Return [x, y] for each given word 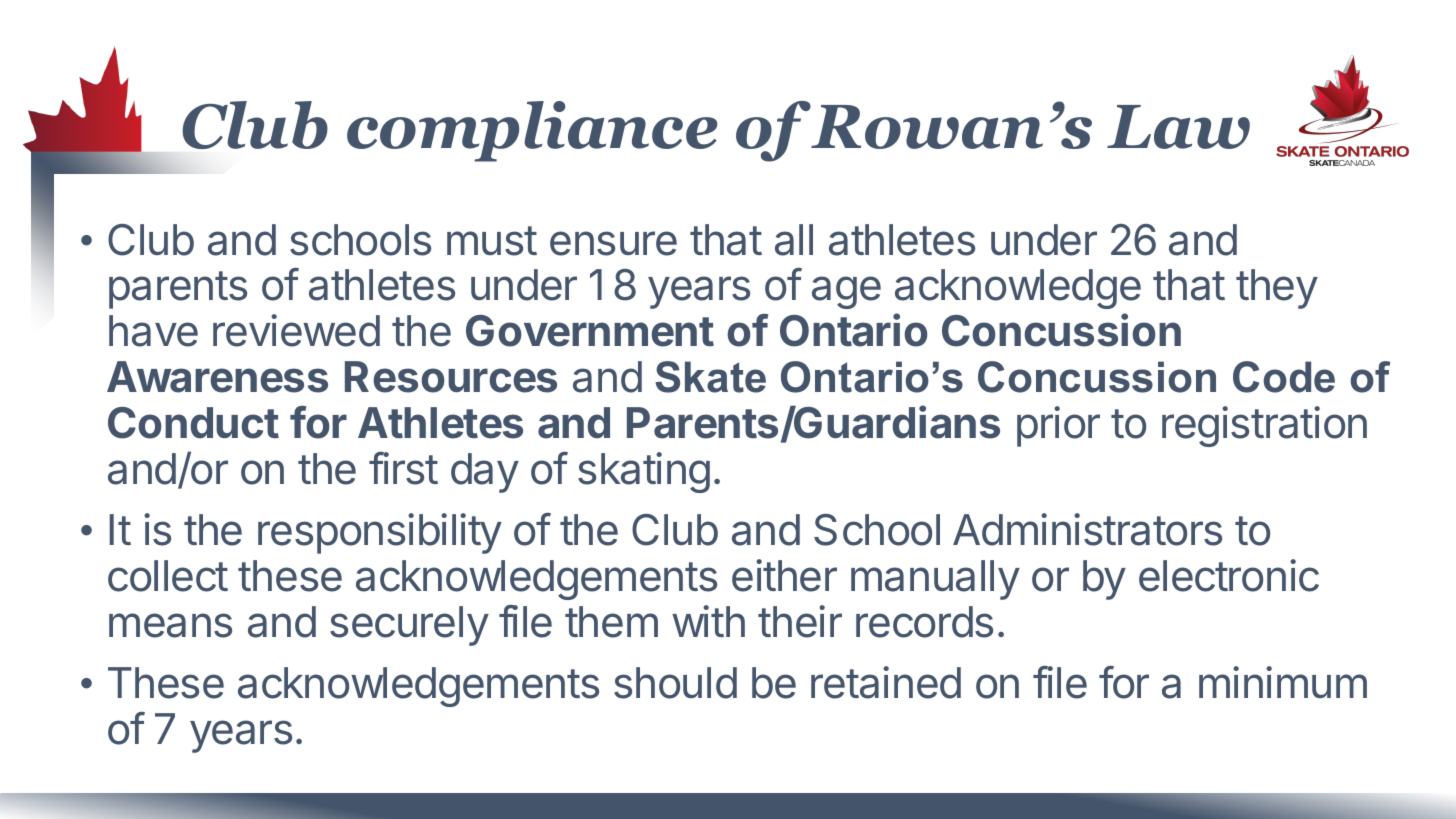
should [675, 683]
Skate [710, 377]
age [846, 292]
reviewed [296, 330]
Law [1178, 127]
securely [409, 626]
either [784, 575]
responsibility [380, 533]
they [1277, 289]
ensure [613, 243]
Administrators [1087, 529]
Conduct [193, 423]
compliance [532, 131]
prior [1058, 426]
